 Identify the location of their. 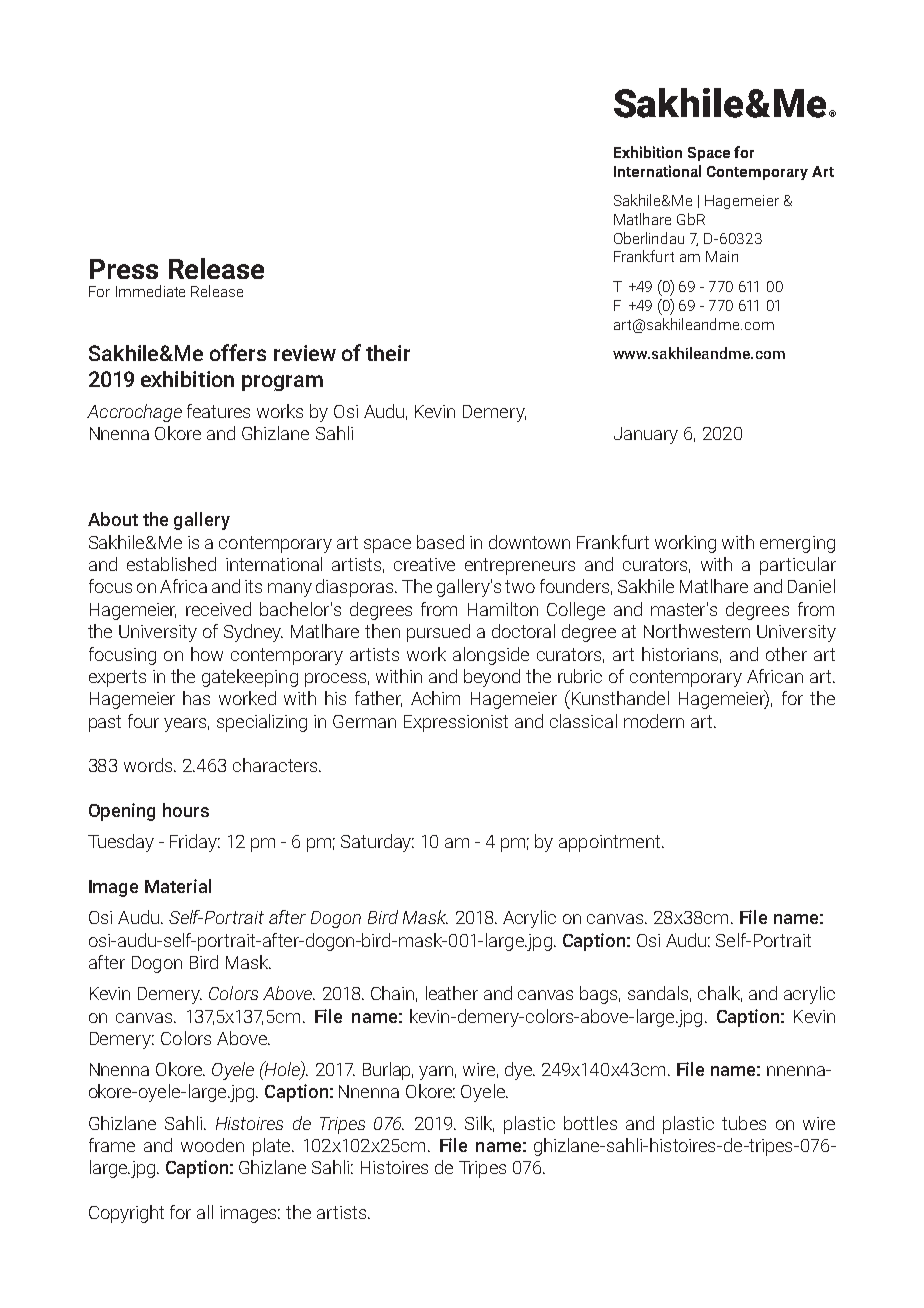
(388, 353).
